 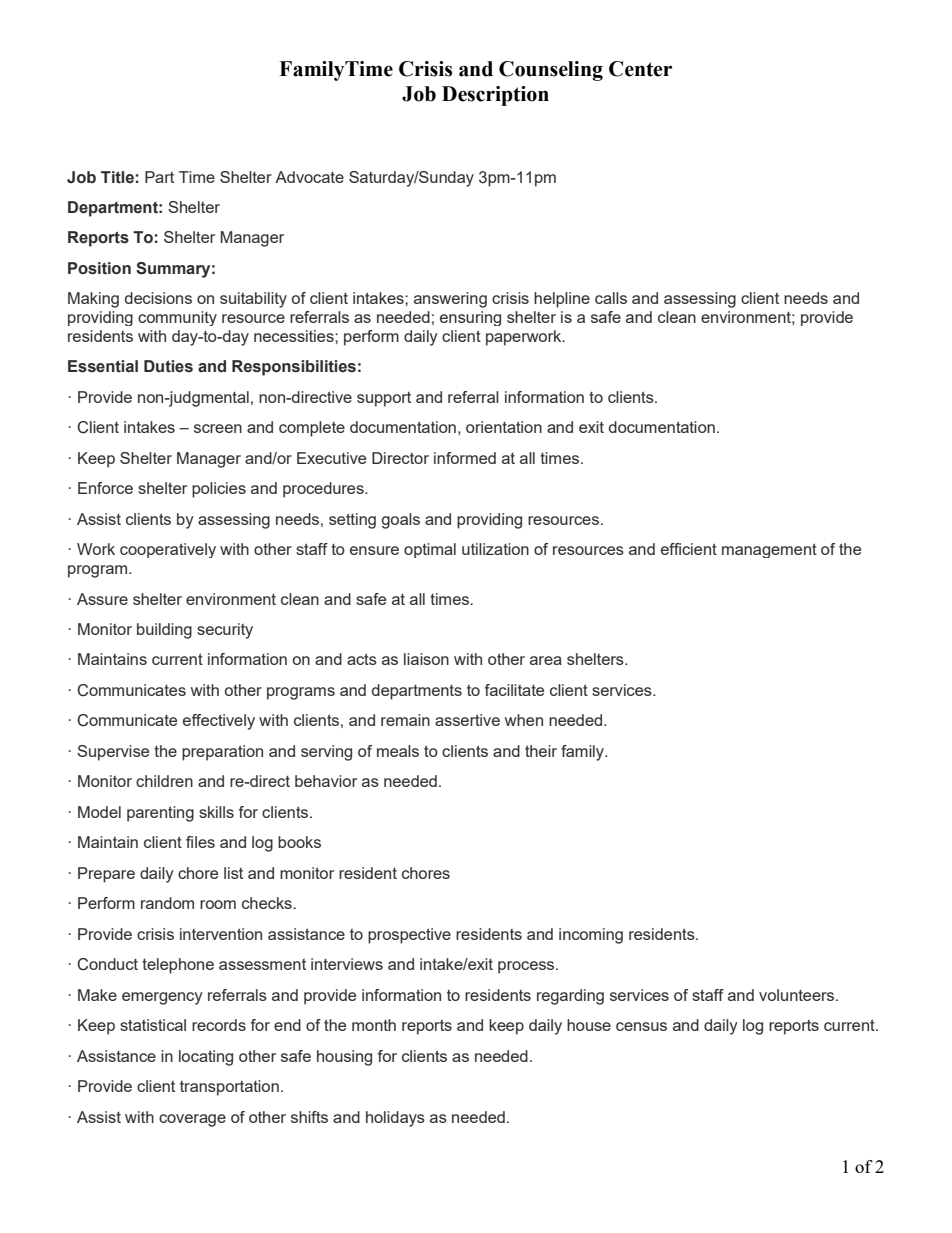 What do you see at coordinates (591, 936) in the screenshot?
I see `incoming` at bounding box center [591, 936].
